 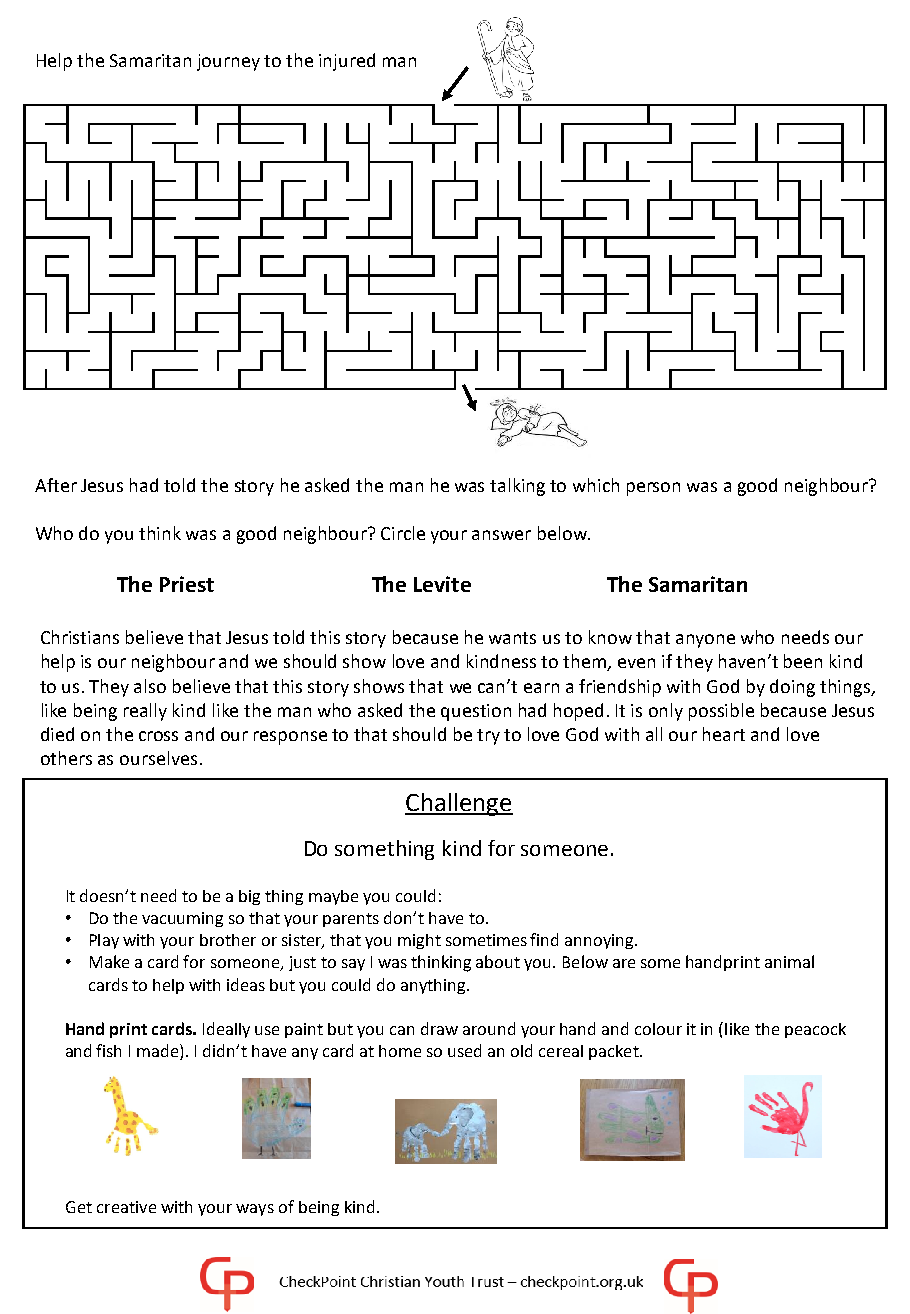 What do you see at coordinates (150, 686) in the screenshot?
I see `also` at bounding box center [150, 686].
